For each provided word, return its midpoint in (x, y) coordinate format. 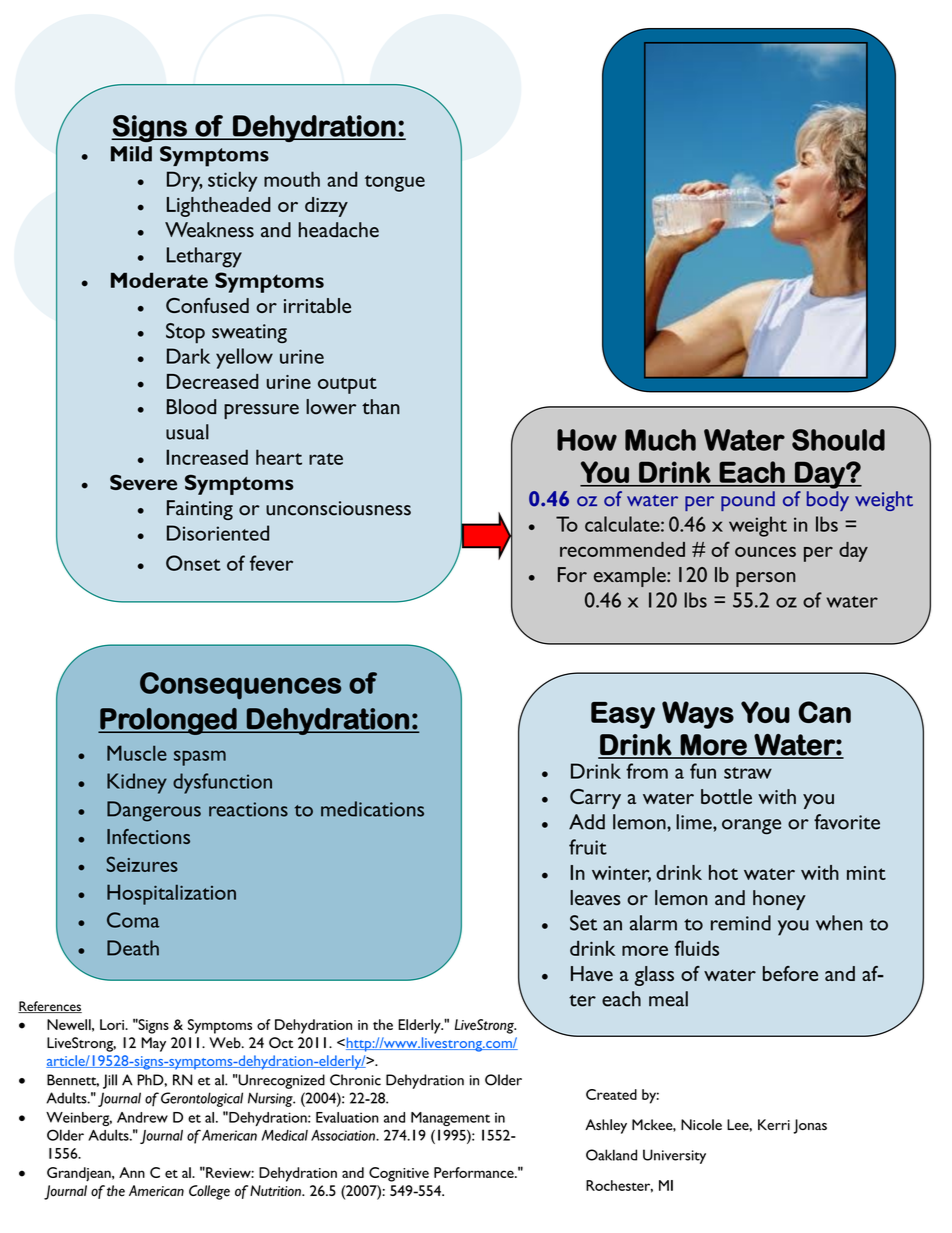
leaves (595, 898)
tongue (395, 183)
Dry (185, 181)
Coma (133, 920)
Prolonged (168, 721)
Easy (623, 715)
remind (741, 923)
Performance (475, 1172)
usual (187, 432)
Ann (132, 1172)
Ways (698, 715)
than (381, 407)
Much (660, 440)
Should (838, 440)
